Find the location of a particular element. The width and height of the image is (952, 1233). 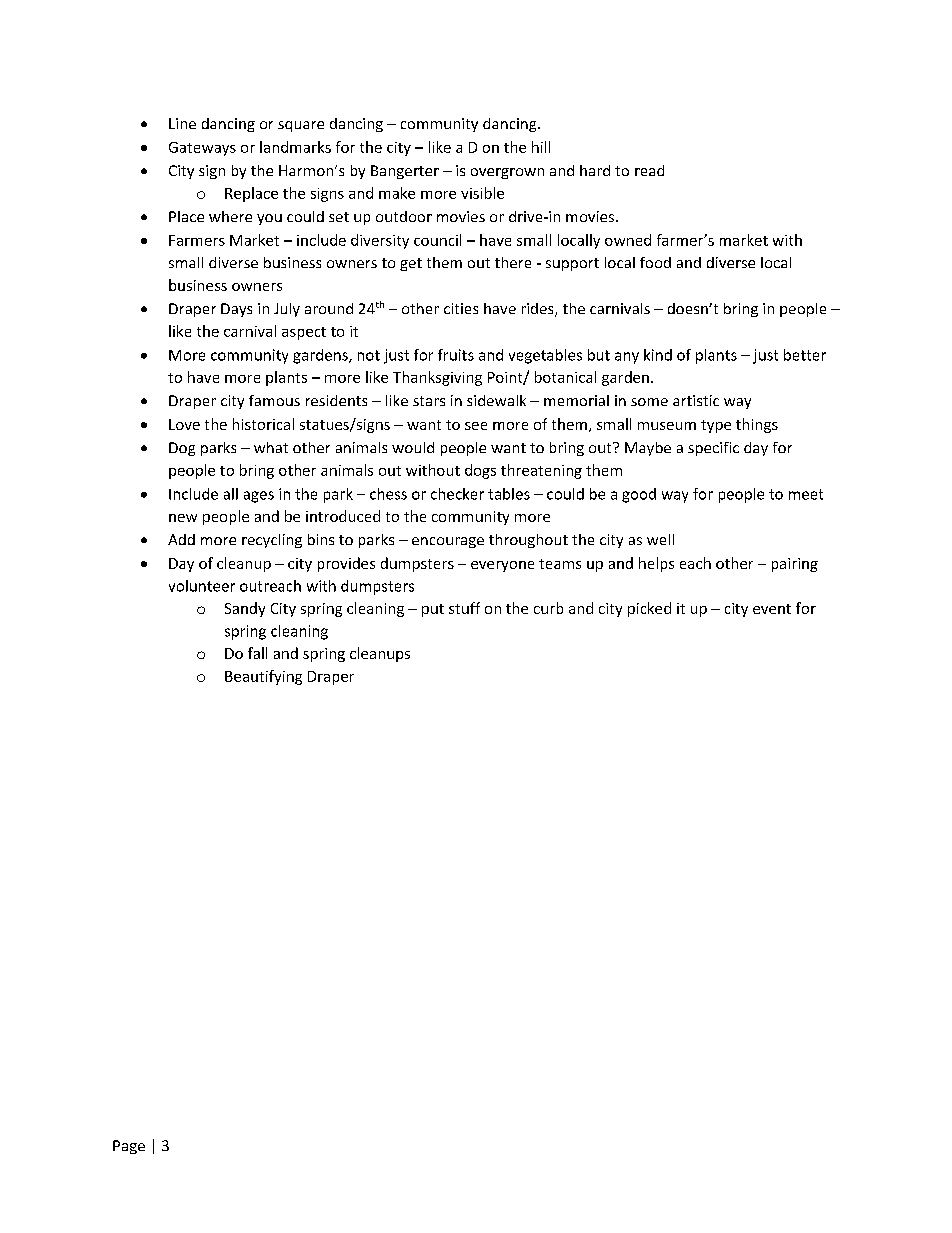

dogs is located at coordinates (480, 471).
